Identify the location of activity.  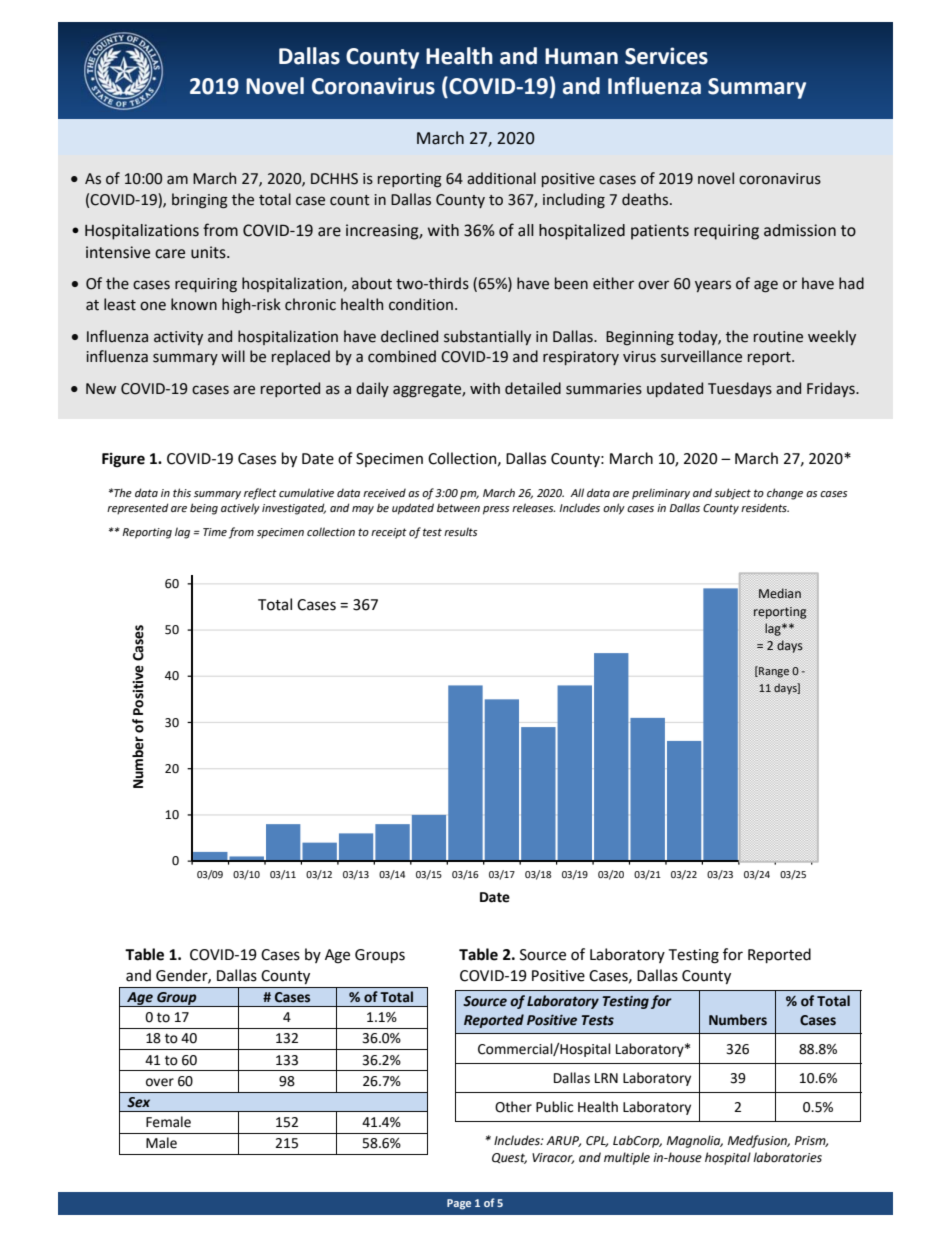
(178, 338).
